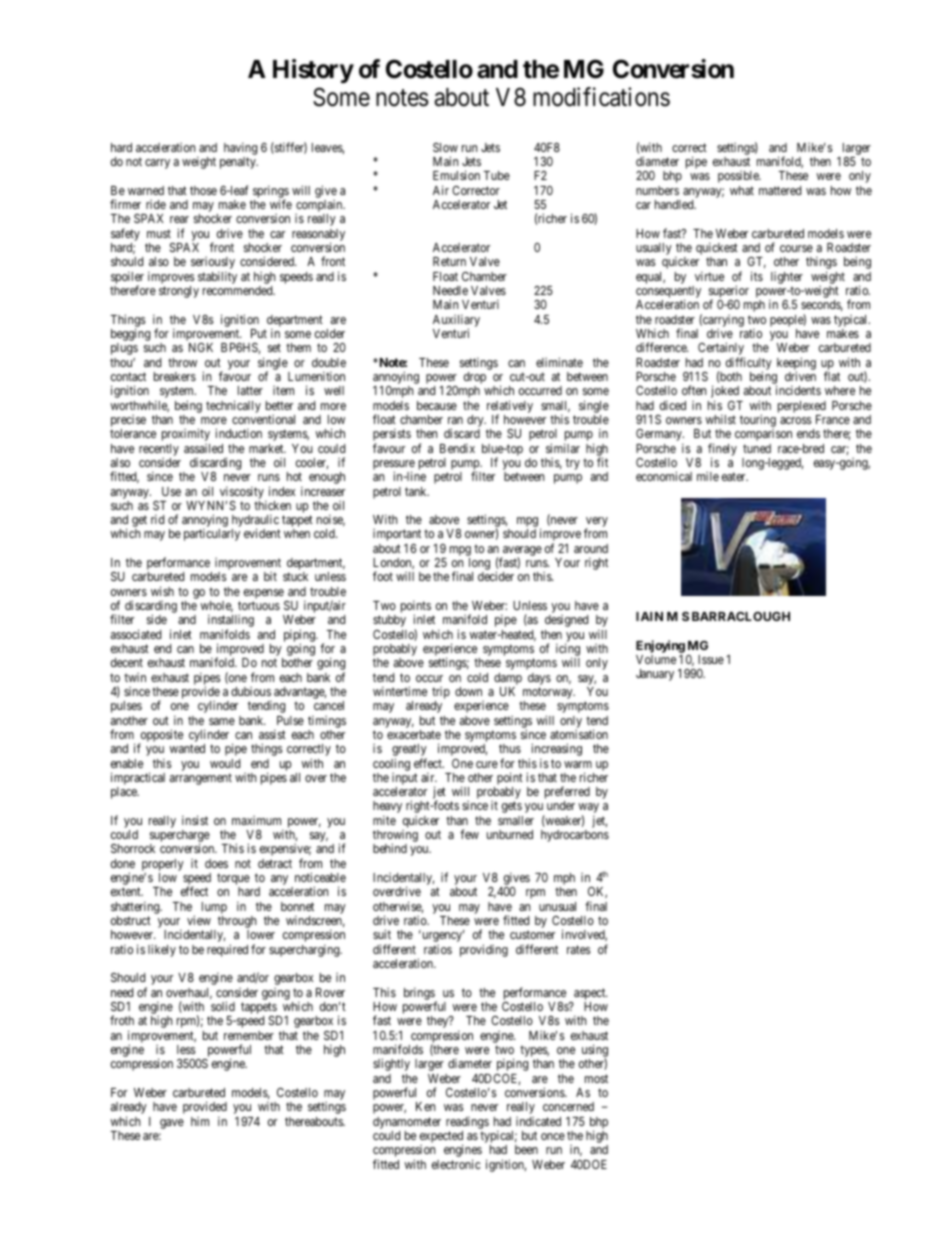  What do you see at coordinates (200, 1121) in the screenshot?
I see `him` at bounding box center [200, 1121].
